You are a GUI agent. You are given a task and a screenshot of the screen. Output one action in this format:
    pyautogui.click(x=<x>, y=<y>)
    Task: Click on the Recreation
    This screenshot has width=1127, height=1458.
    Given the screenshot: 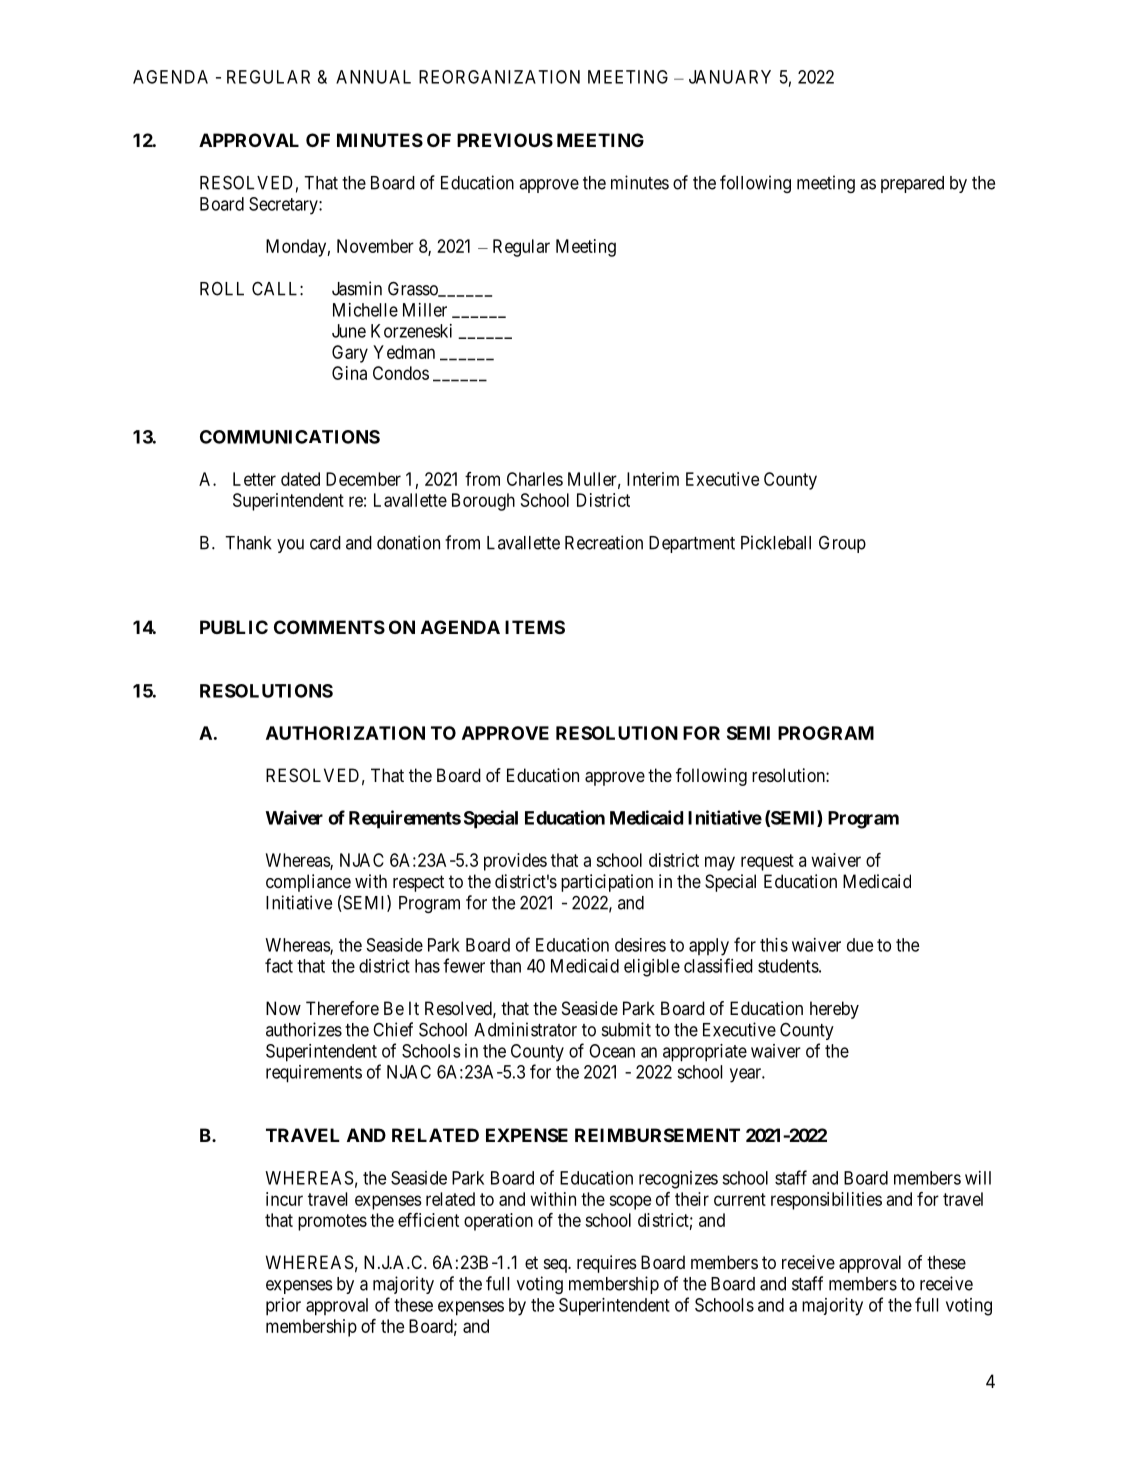 What is the action you would take?
    pyautogui.click(x=604, y=542)
